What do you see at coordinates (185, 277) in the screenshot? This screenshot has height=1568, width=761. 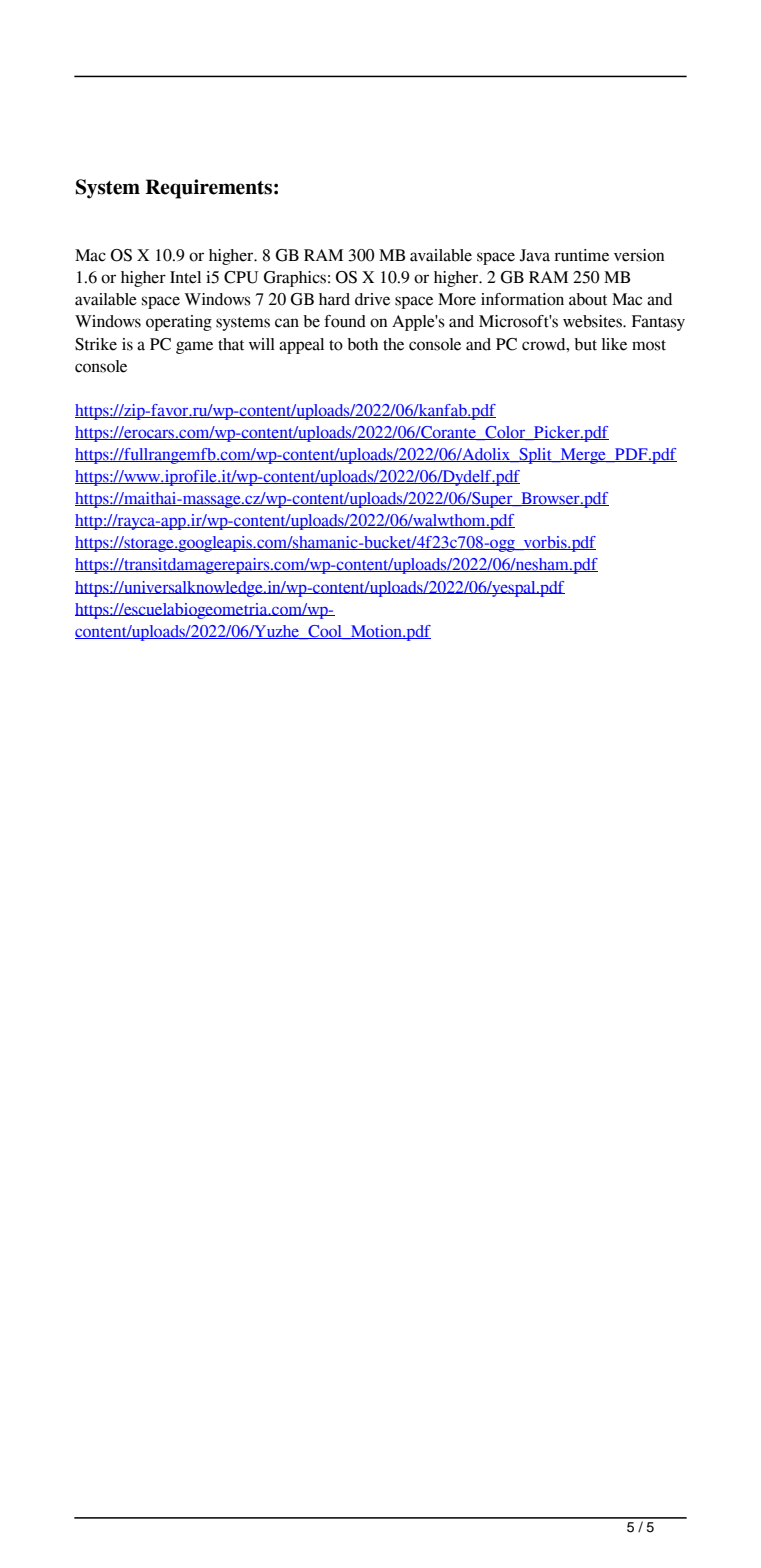 I see `Intel` at bounding box center [185, 277].
